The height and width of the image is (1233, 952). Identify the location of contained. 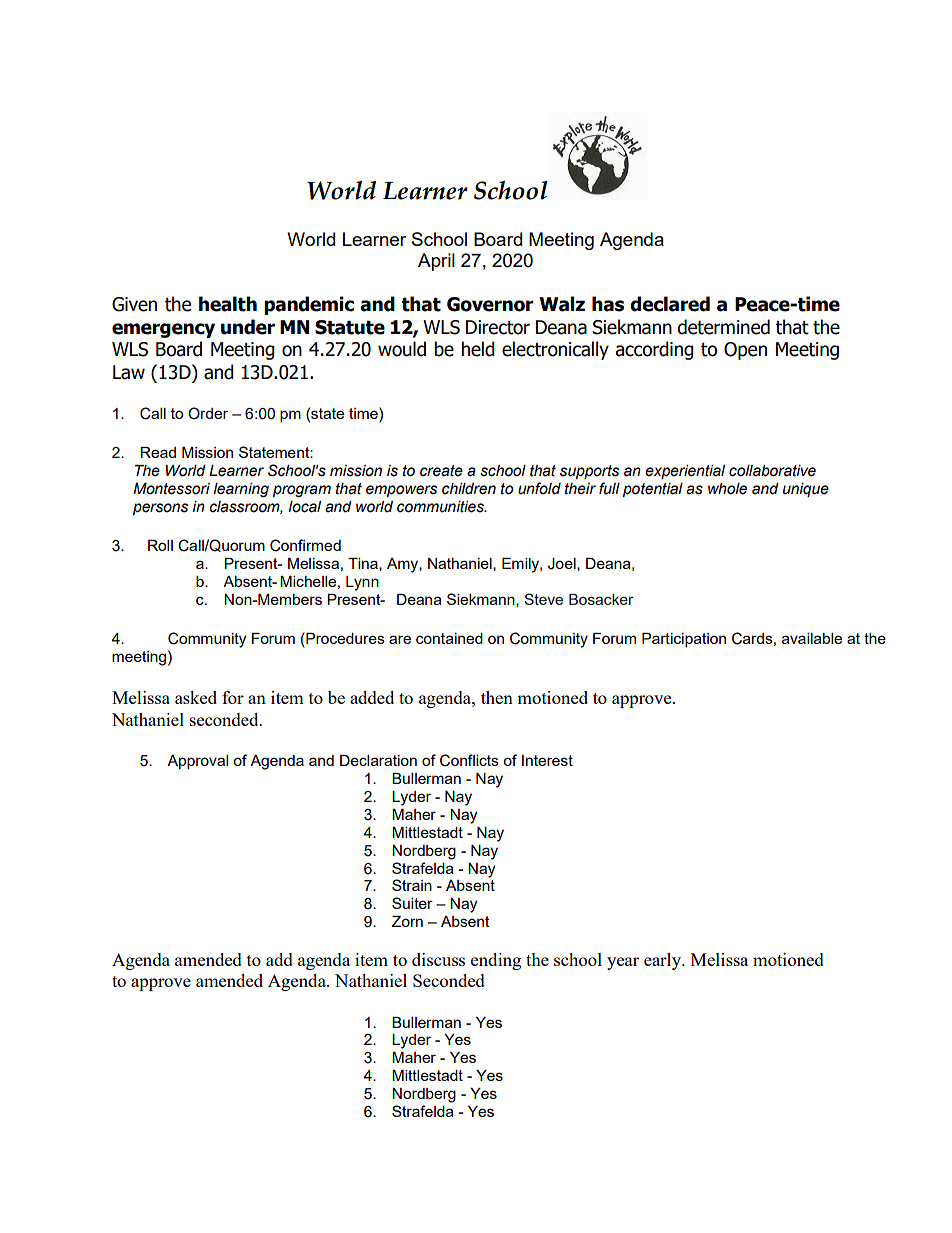
(449, 638).
